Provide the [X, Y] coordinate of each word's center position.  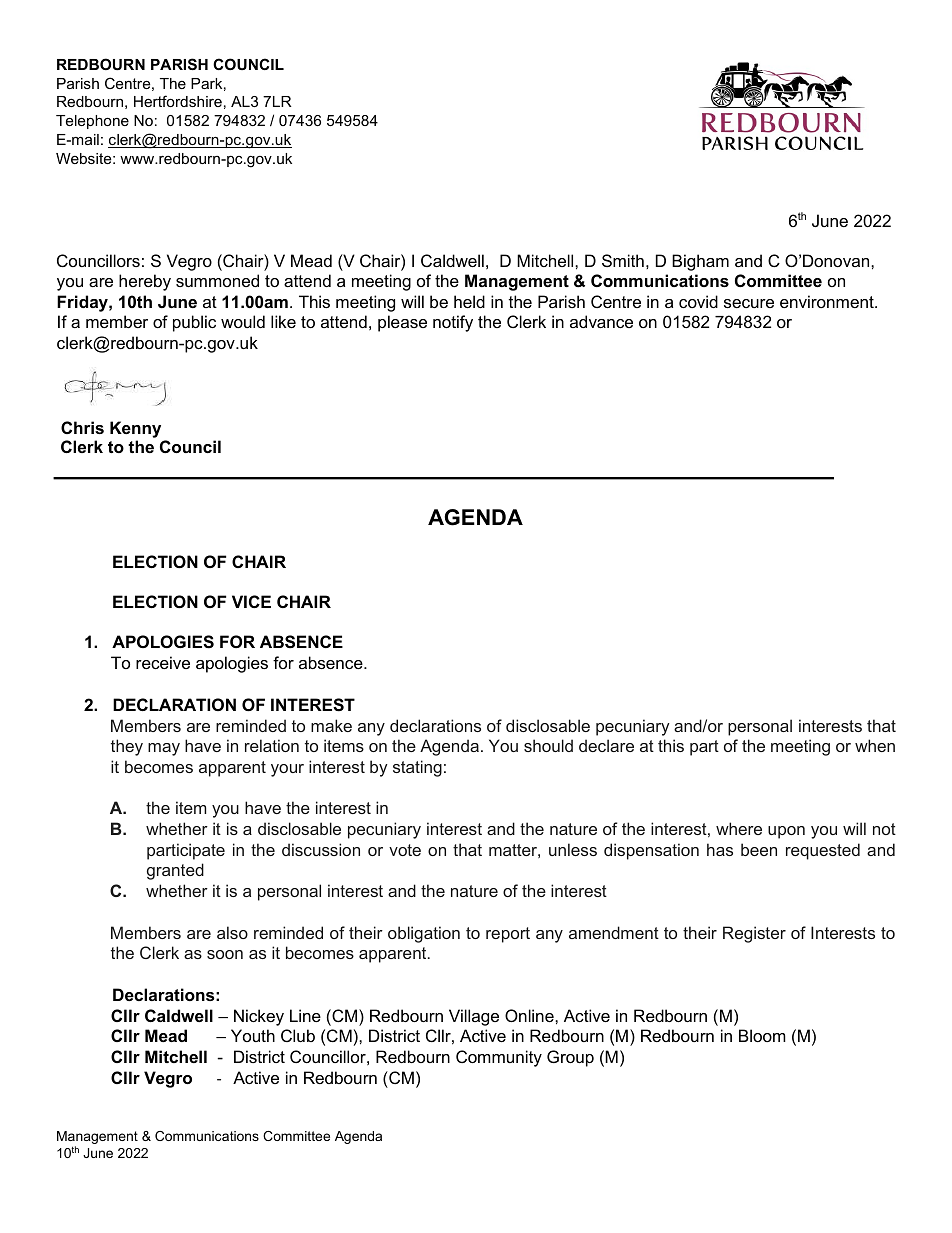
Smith [623, 260]
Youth [253, 1035]
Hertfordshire [178, 101]
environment [828, 301]
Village [474, 1017]
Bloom [762, 1035]
